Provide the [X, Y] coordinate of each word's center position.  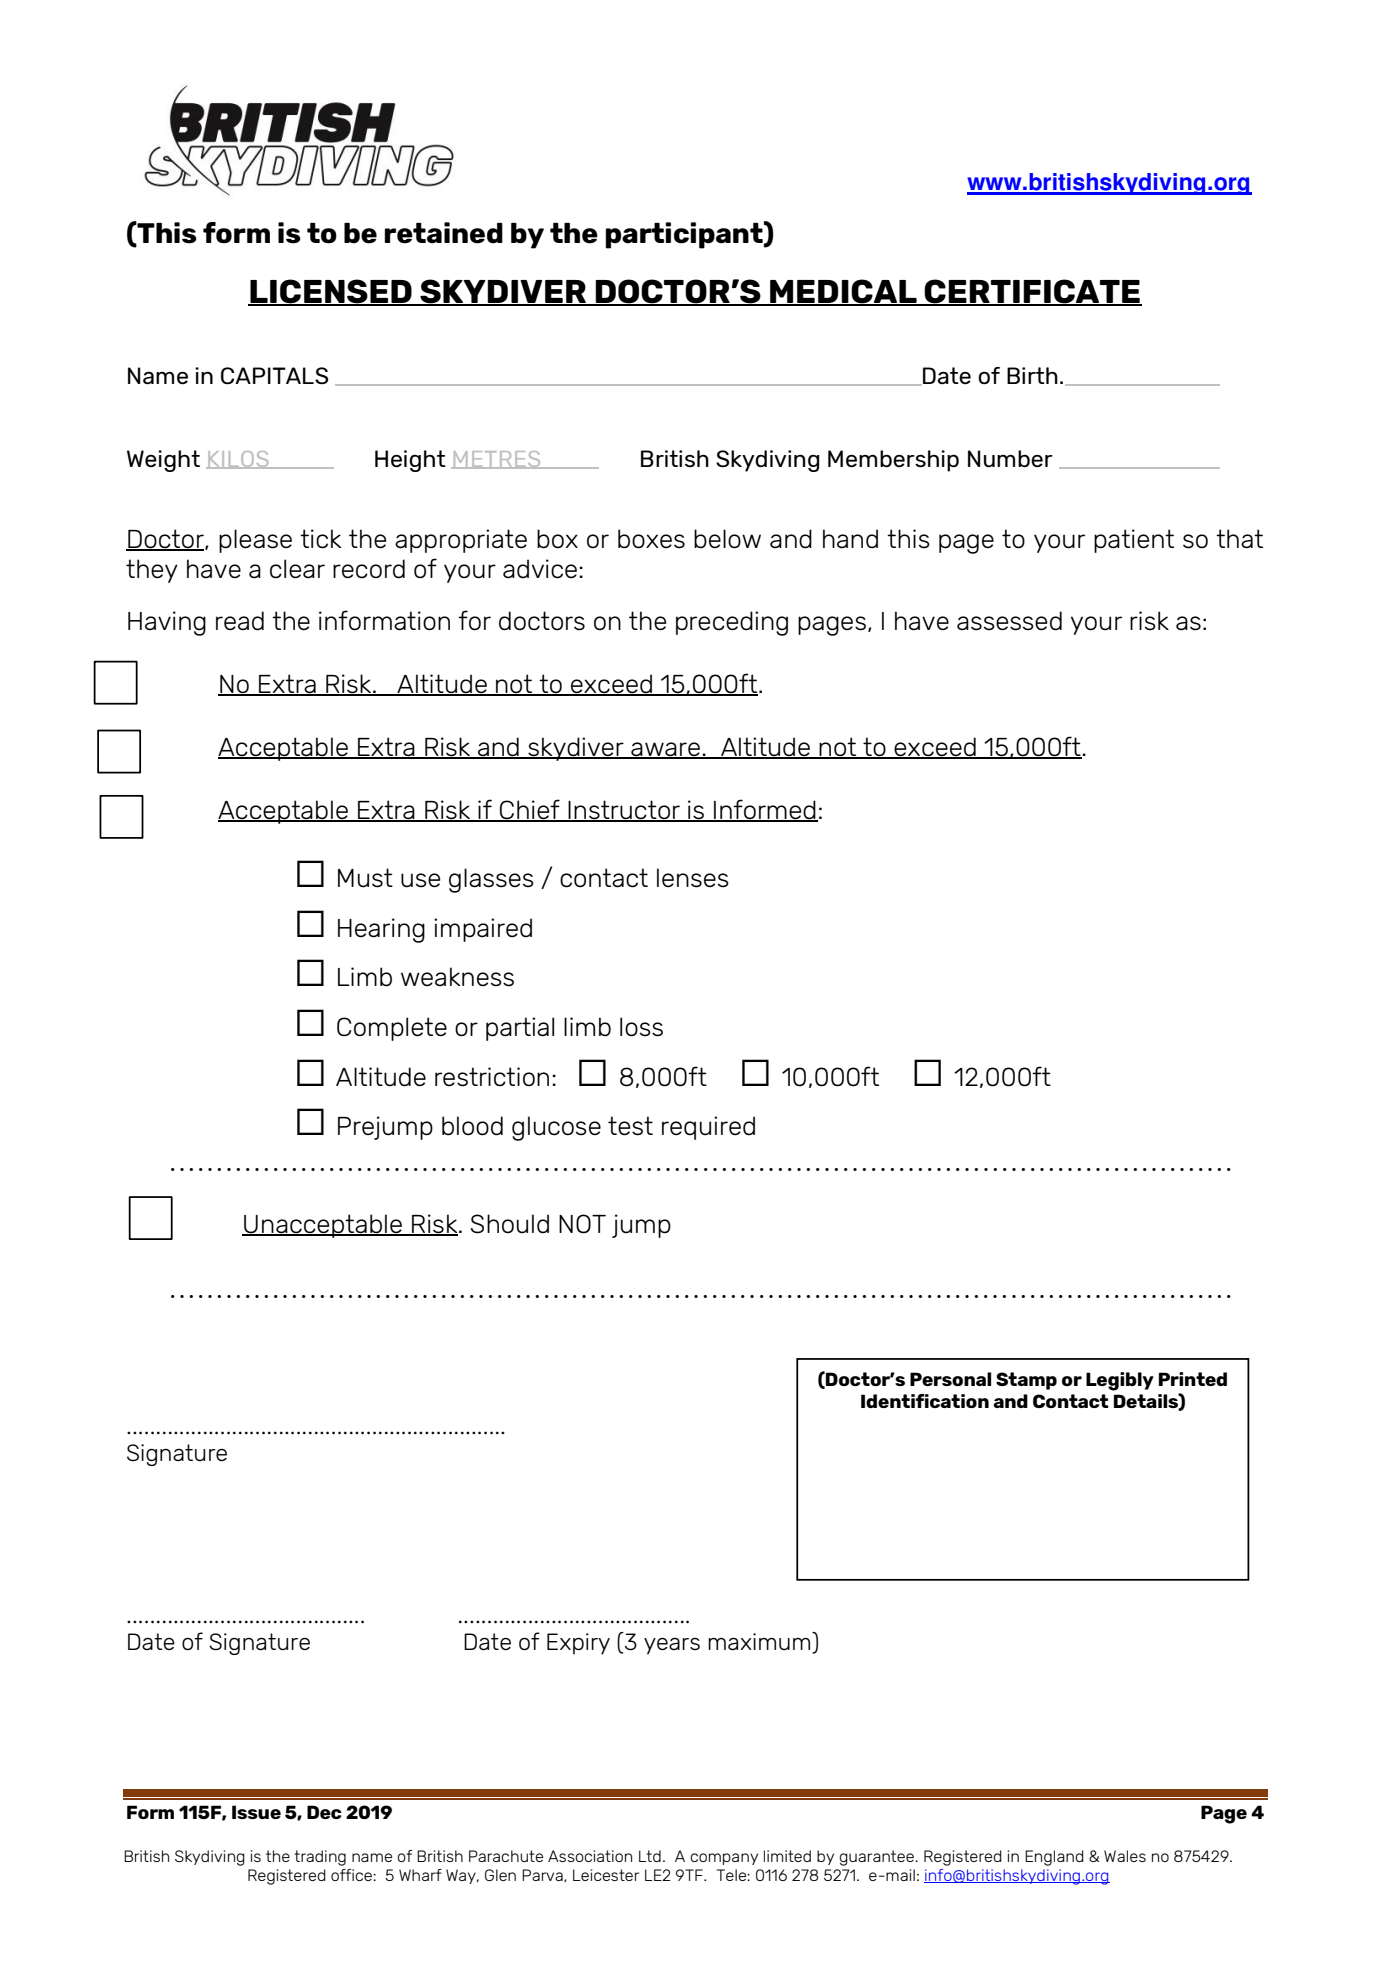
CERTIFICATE [1032, 292]
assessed [1009, 621]
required [708, 1128]
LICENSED [331, 292]
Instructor [624, 810]
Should [510, 1224]
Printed [1193, 1379]
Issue [256, 1812]
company [724, 1859]
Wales [1125, 1856]
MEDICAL [843, 292]
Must [365, 878]
